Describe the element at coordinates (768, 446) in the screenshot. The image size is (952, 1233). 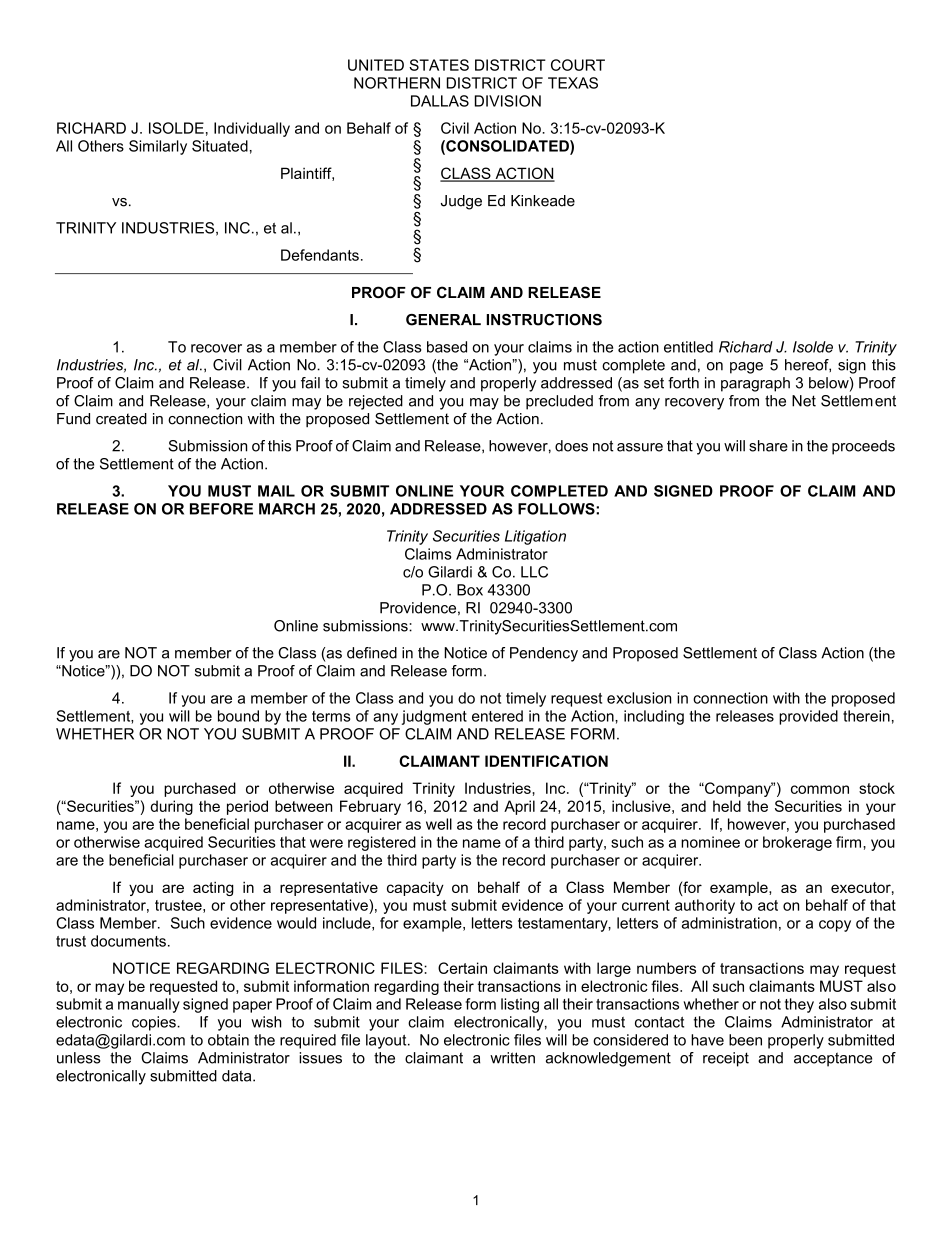
I see `share` at that location.
